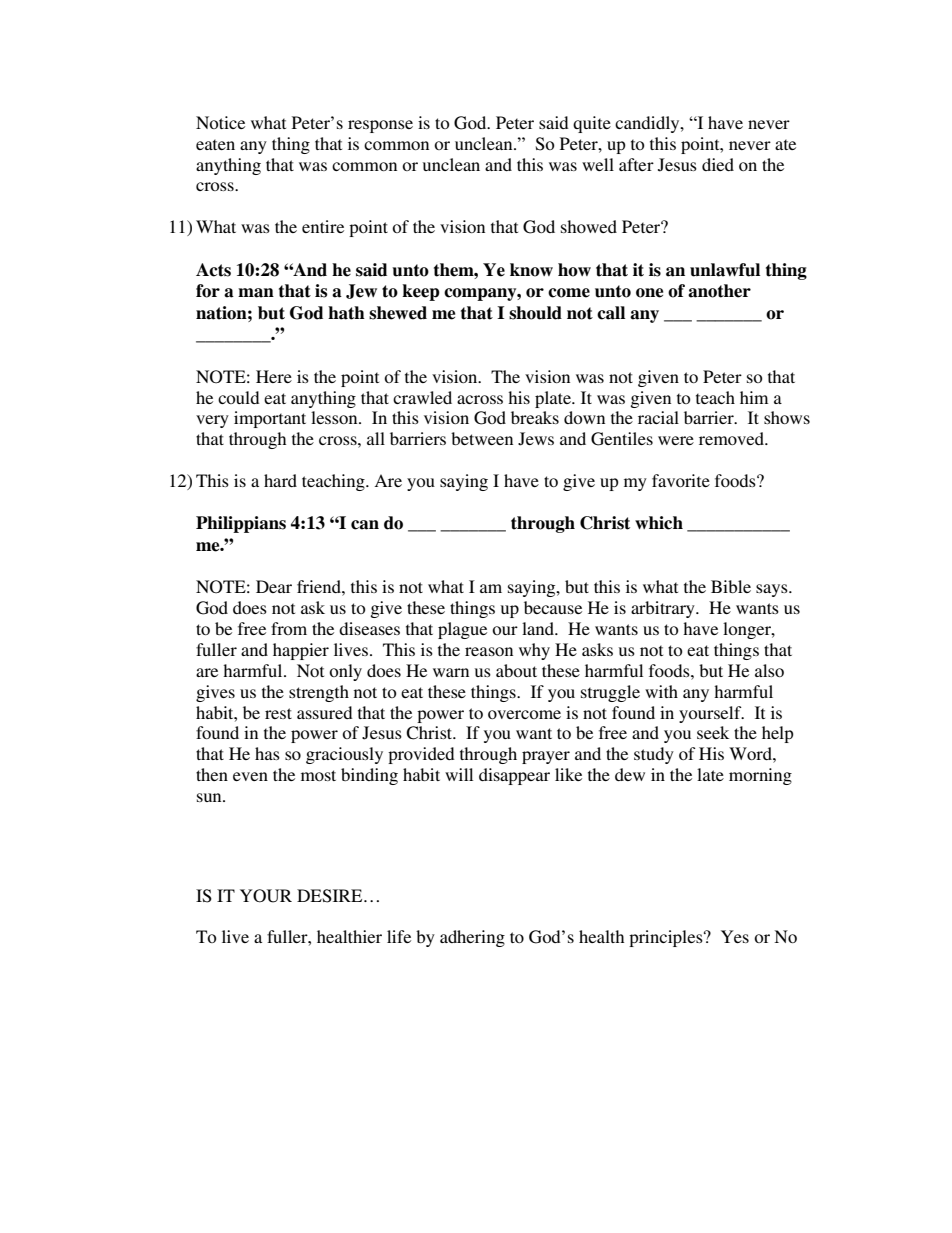  I want to click on died, so click(718, 164).
